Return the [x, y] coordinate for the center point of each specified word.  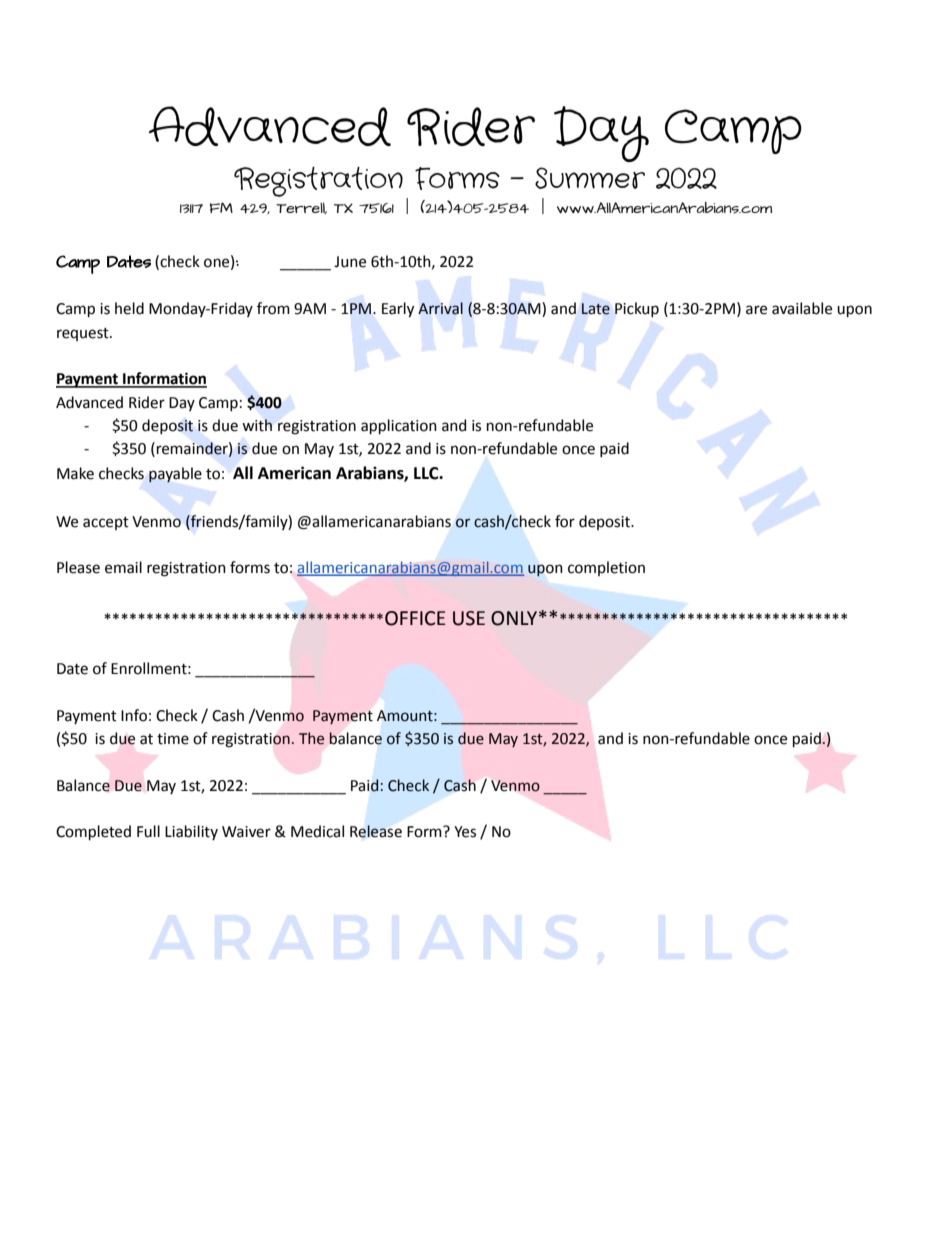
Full [148, 831]
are [756, 310]
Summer [590, 178]
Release [376, 831]
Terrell [301, 208]
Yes [465, 832]
